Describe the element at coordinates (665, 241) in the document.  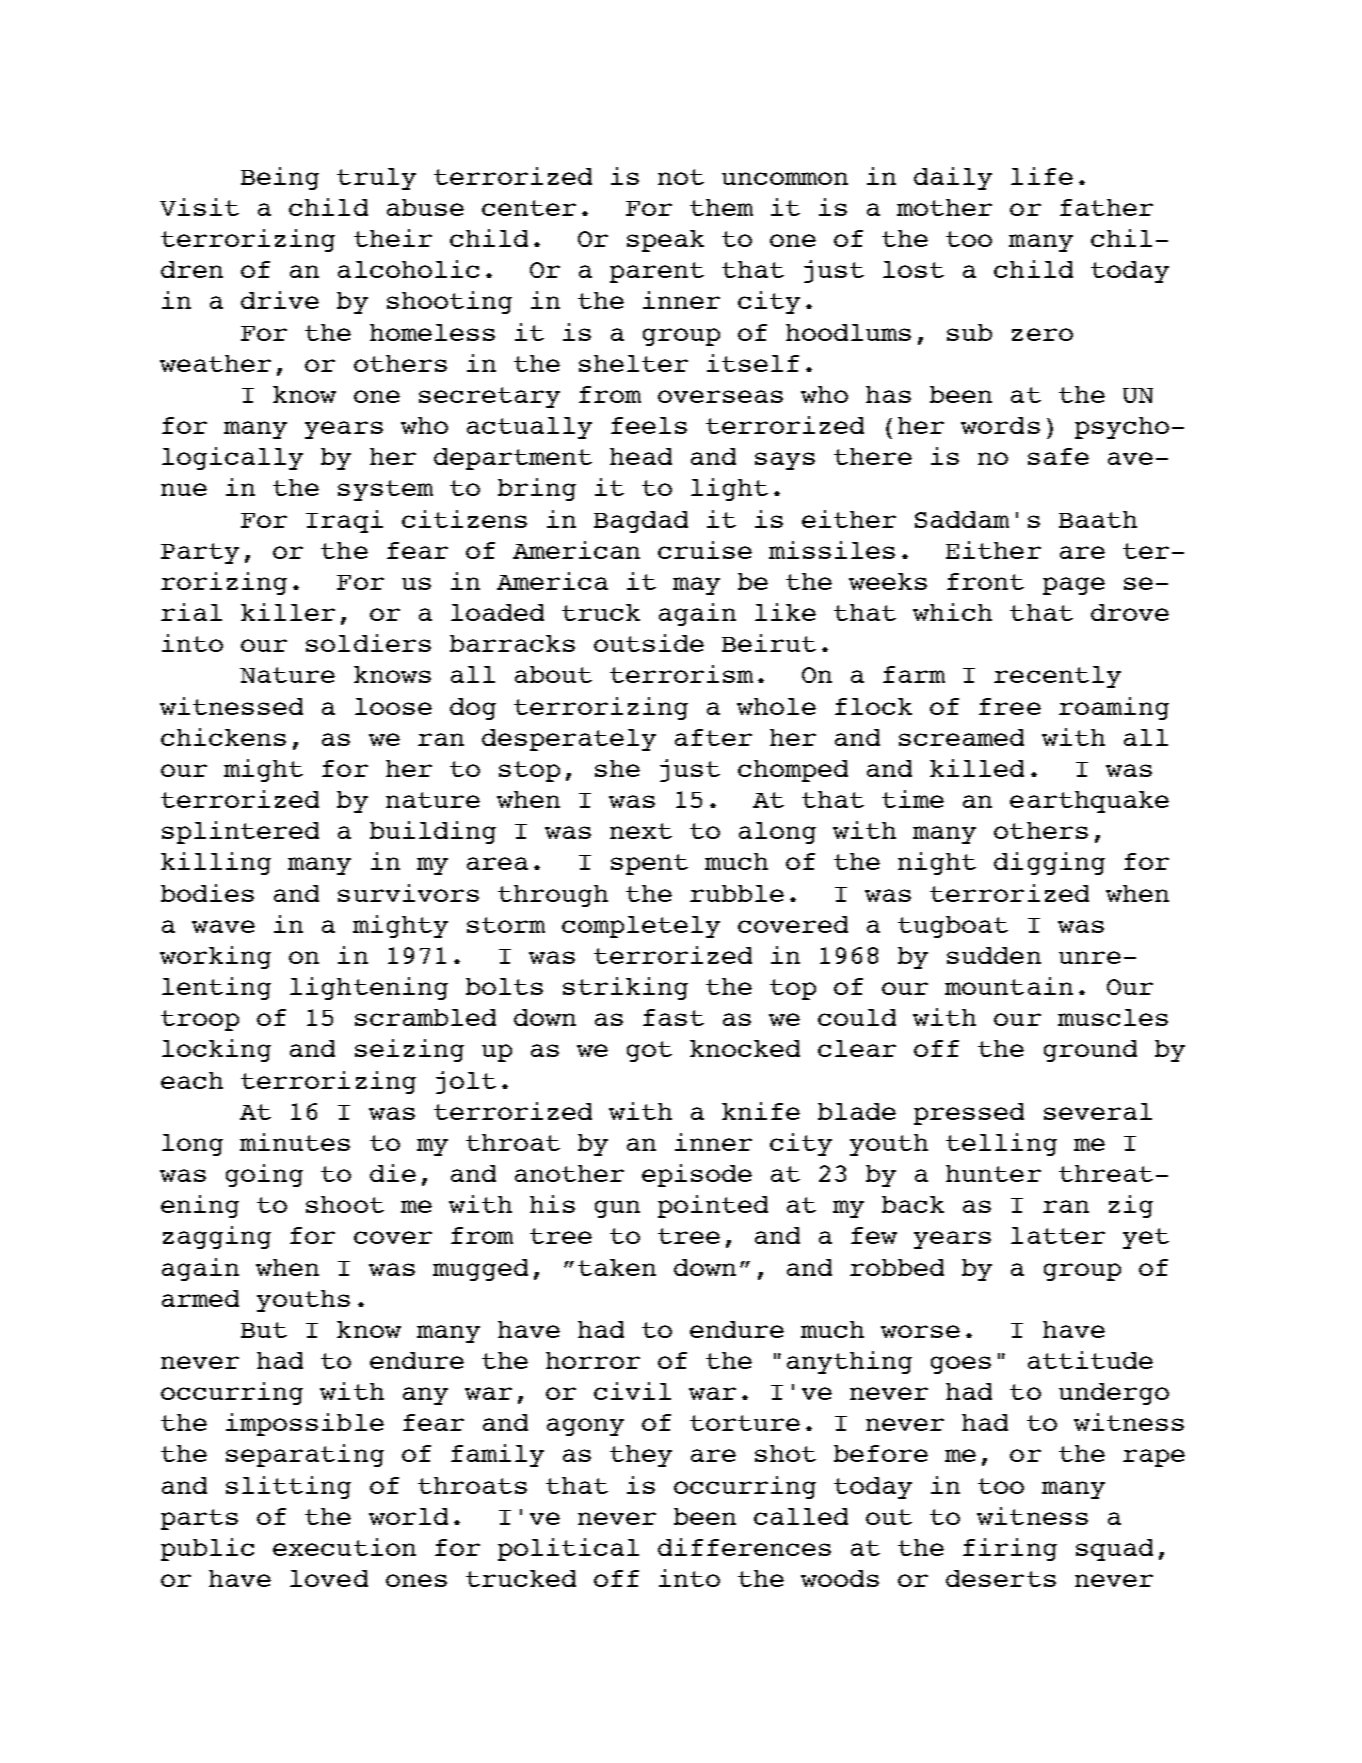
I see `speak` at that location.
